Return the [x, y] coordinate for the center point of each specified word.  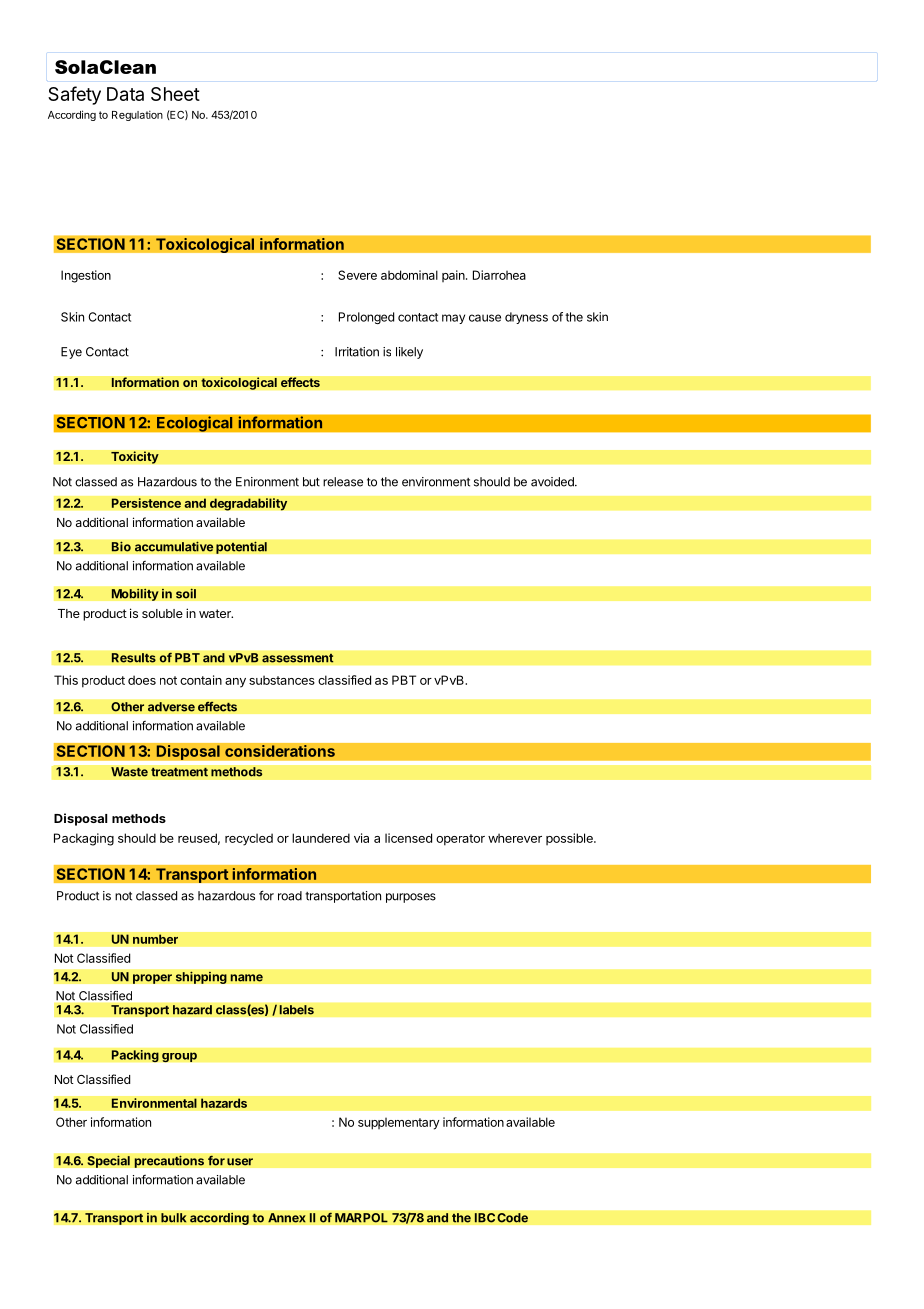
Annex [287, 1218]
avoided [553, 482]
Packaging [84, 839]
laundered [321, 838]
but [311, 482]
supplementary [399, 1123]
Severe [357, 275]
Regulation [137, 115]
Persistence [146, 503]
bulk [174, 1218]
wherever [515, 838]
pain [454, 276]
